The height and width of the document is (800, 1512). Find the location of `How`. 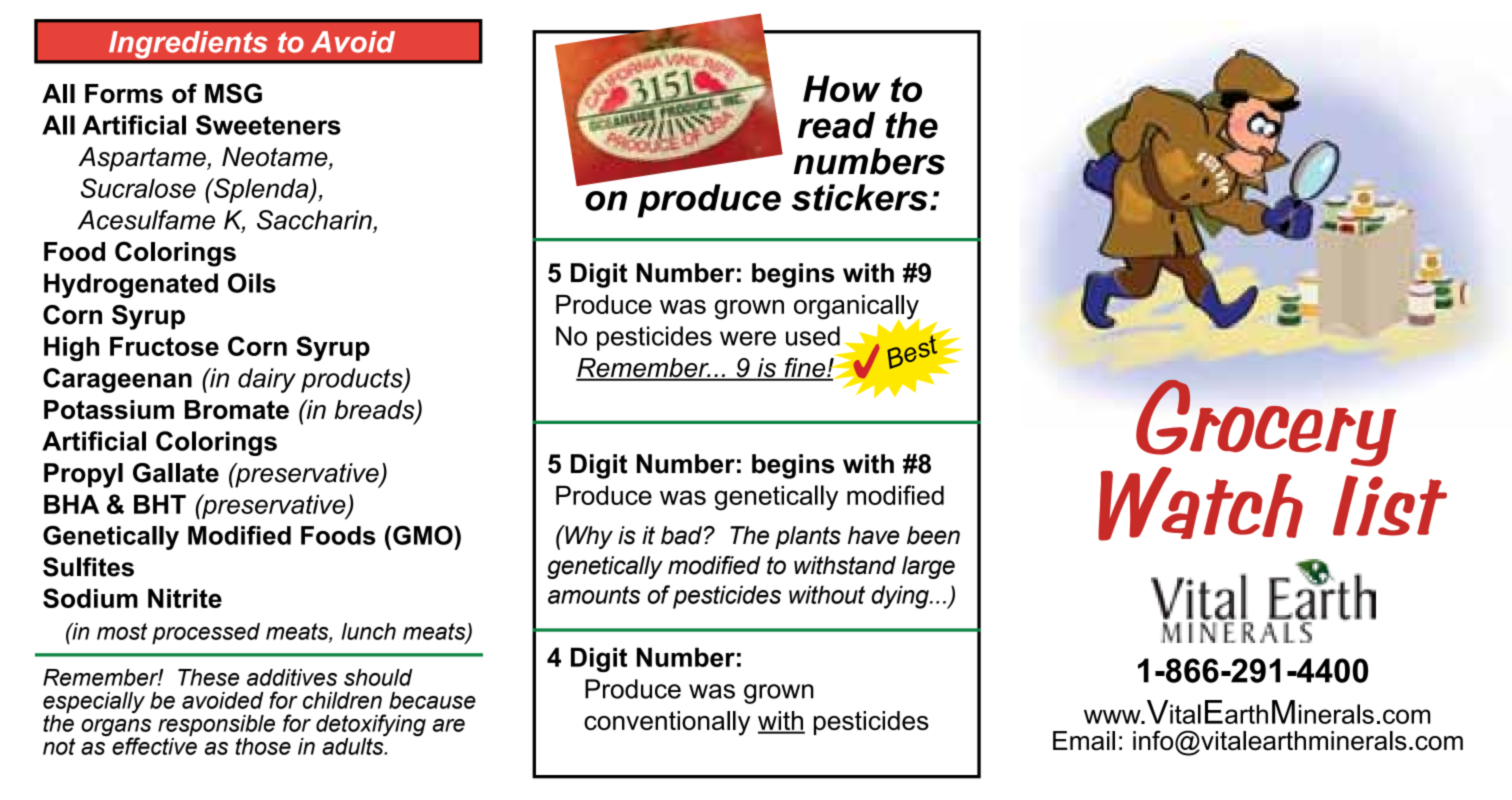

How is located at coordinates (841, 88).
